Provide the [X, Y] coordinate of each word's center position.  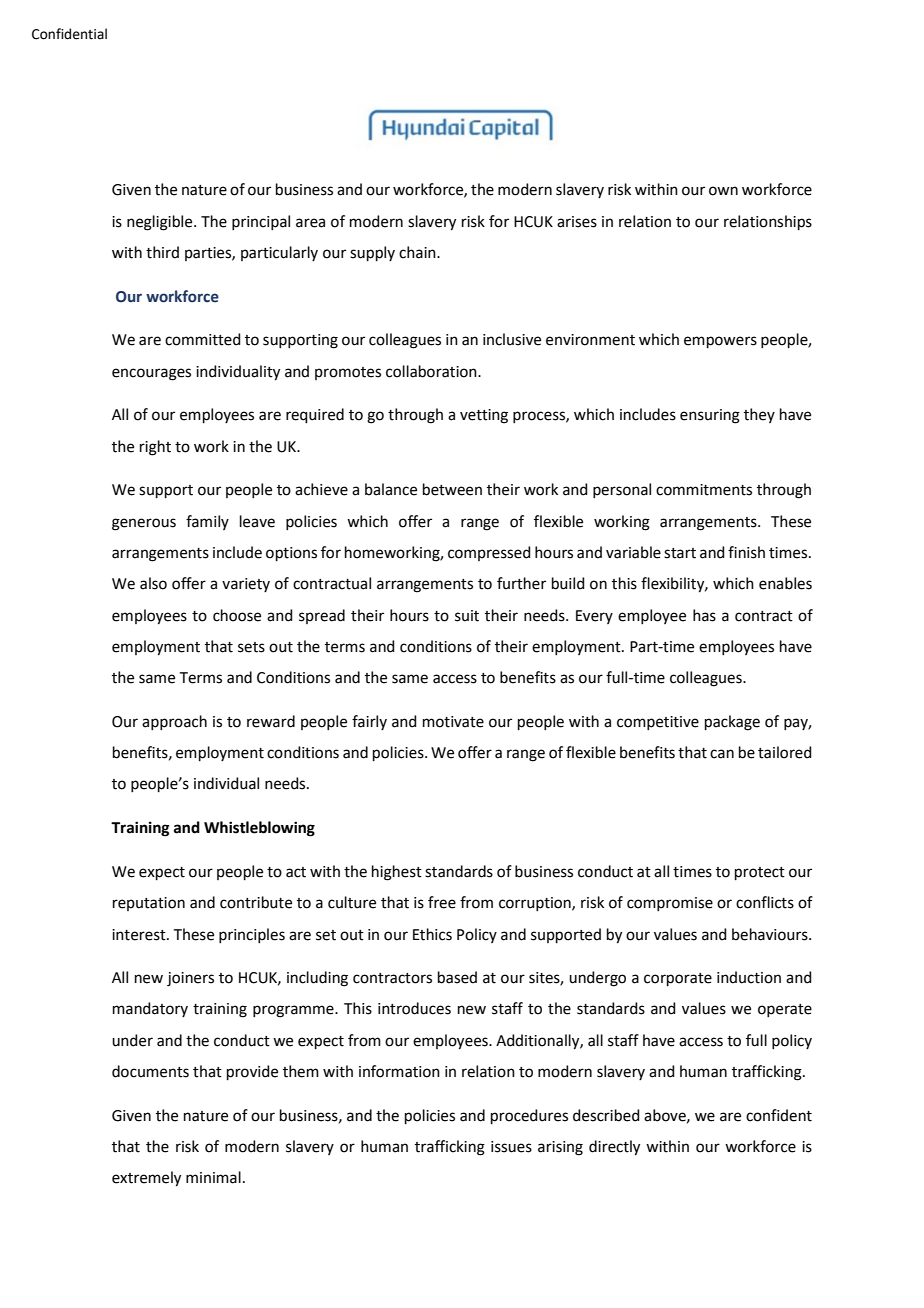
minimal [213, 1177]
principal [261, 222]
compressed [489, 553]
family [207, 522]
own [723, 191]
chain [418, 252]
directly [614, 1148]
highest [397, 873]
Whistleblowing [259, 829]
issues [511, 1147]
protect [760, 873]
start [680, 553]
